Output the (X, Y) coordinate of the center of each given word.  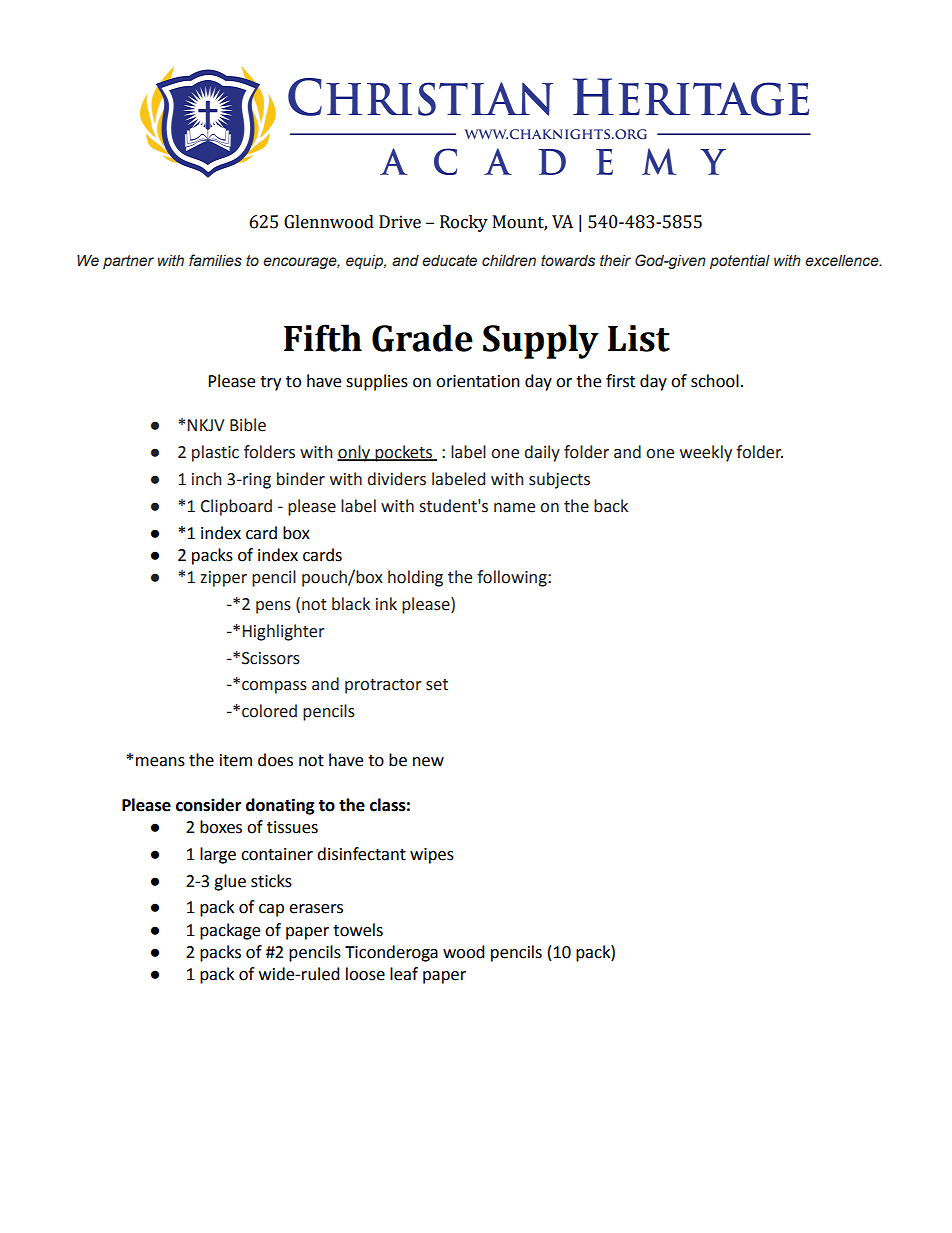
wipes (432, 856)
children (509, 261)
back (611, 506)
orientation (478, 381)
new (428, 762)
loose (365, 974)
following (513, 578)
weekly (706, 453)
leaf (404, 974)
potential (740, 262)
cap (271, 910)
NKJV (206, 425)
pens (273, 607)
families (215, 260)
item (236, 760)
